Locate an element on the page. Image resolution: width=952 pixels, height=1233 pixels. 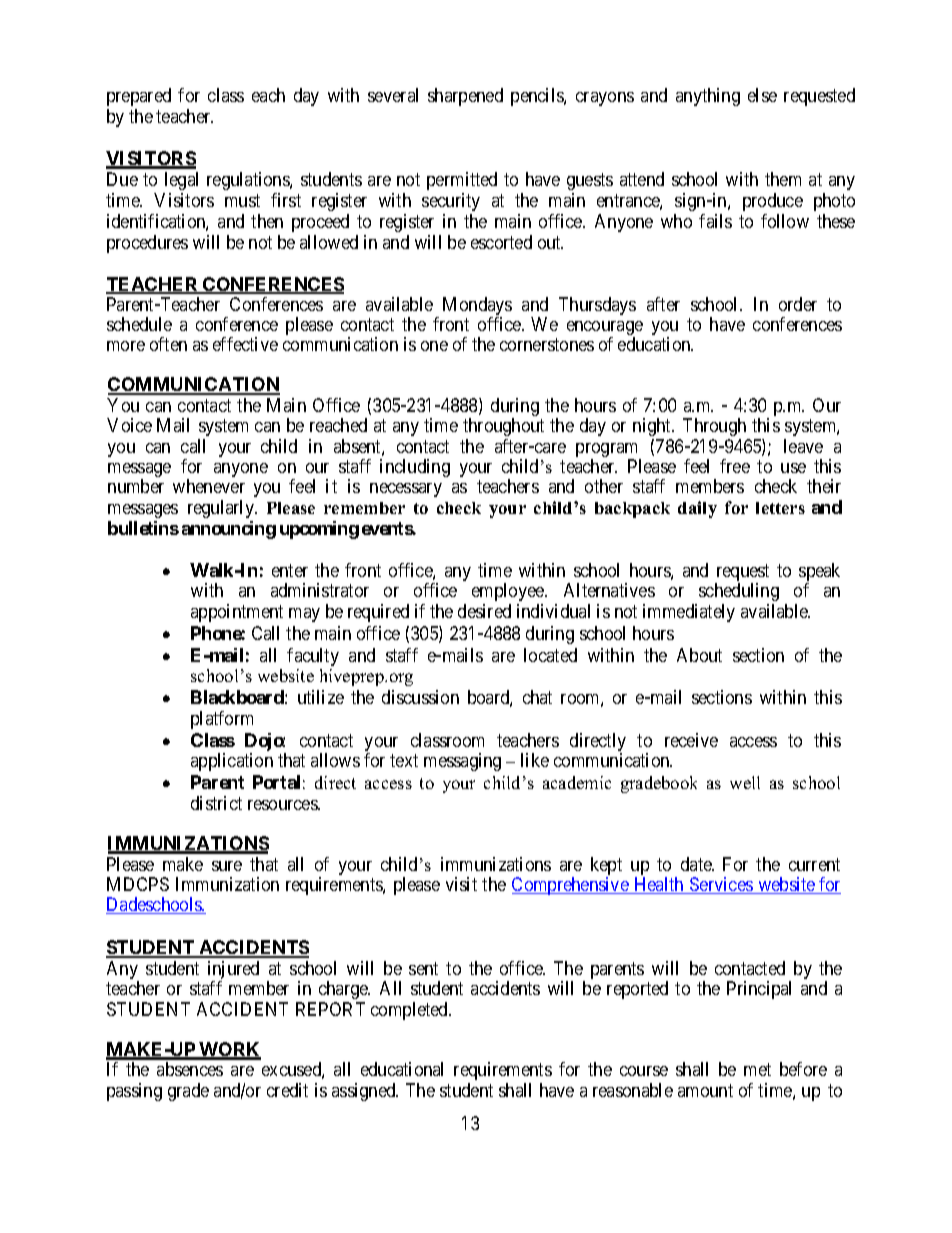
sure is located at coordinates (227, 866).
